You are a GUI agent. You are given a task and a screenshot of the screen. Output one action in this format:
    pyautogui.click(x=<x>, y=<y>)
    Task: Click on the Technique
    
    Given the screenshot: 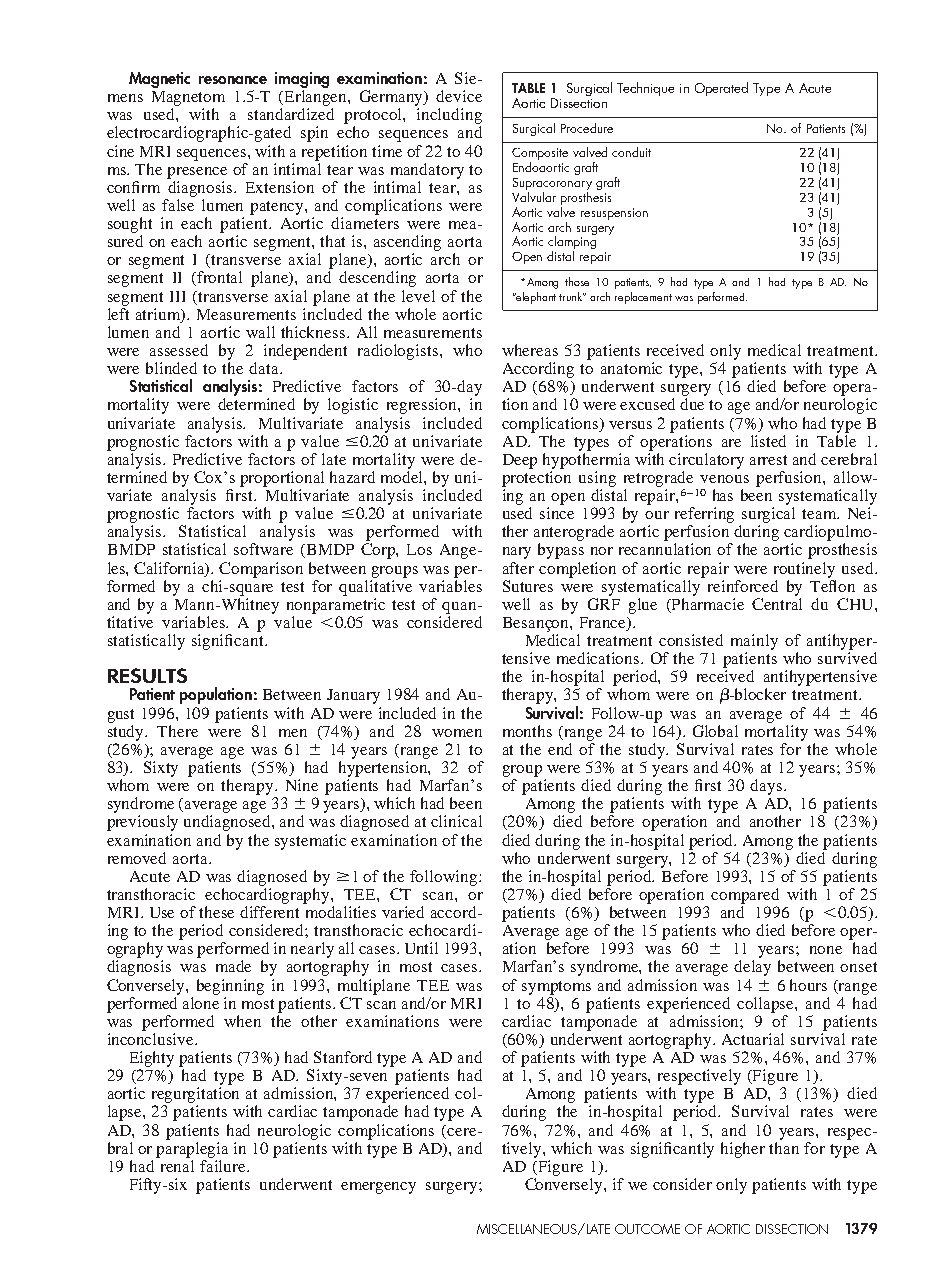 What is the action you would take?
    pyautogui.click(x=645, y=89)
